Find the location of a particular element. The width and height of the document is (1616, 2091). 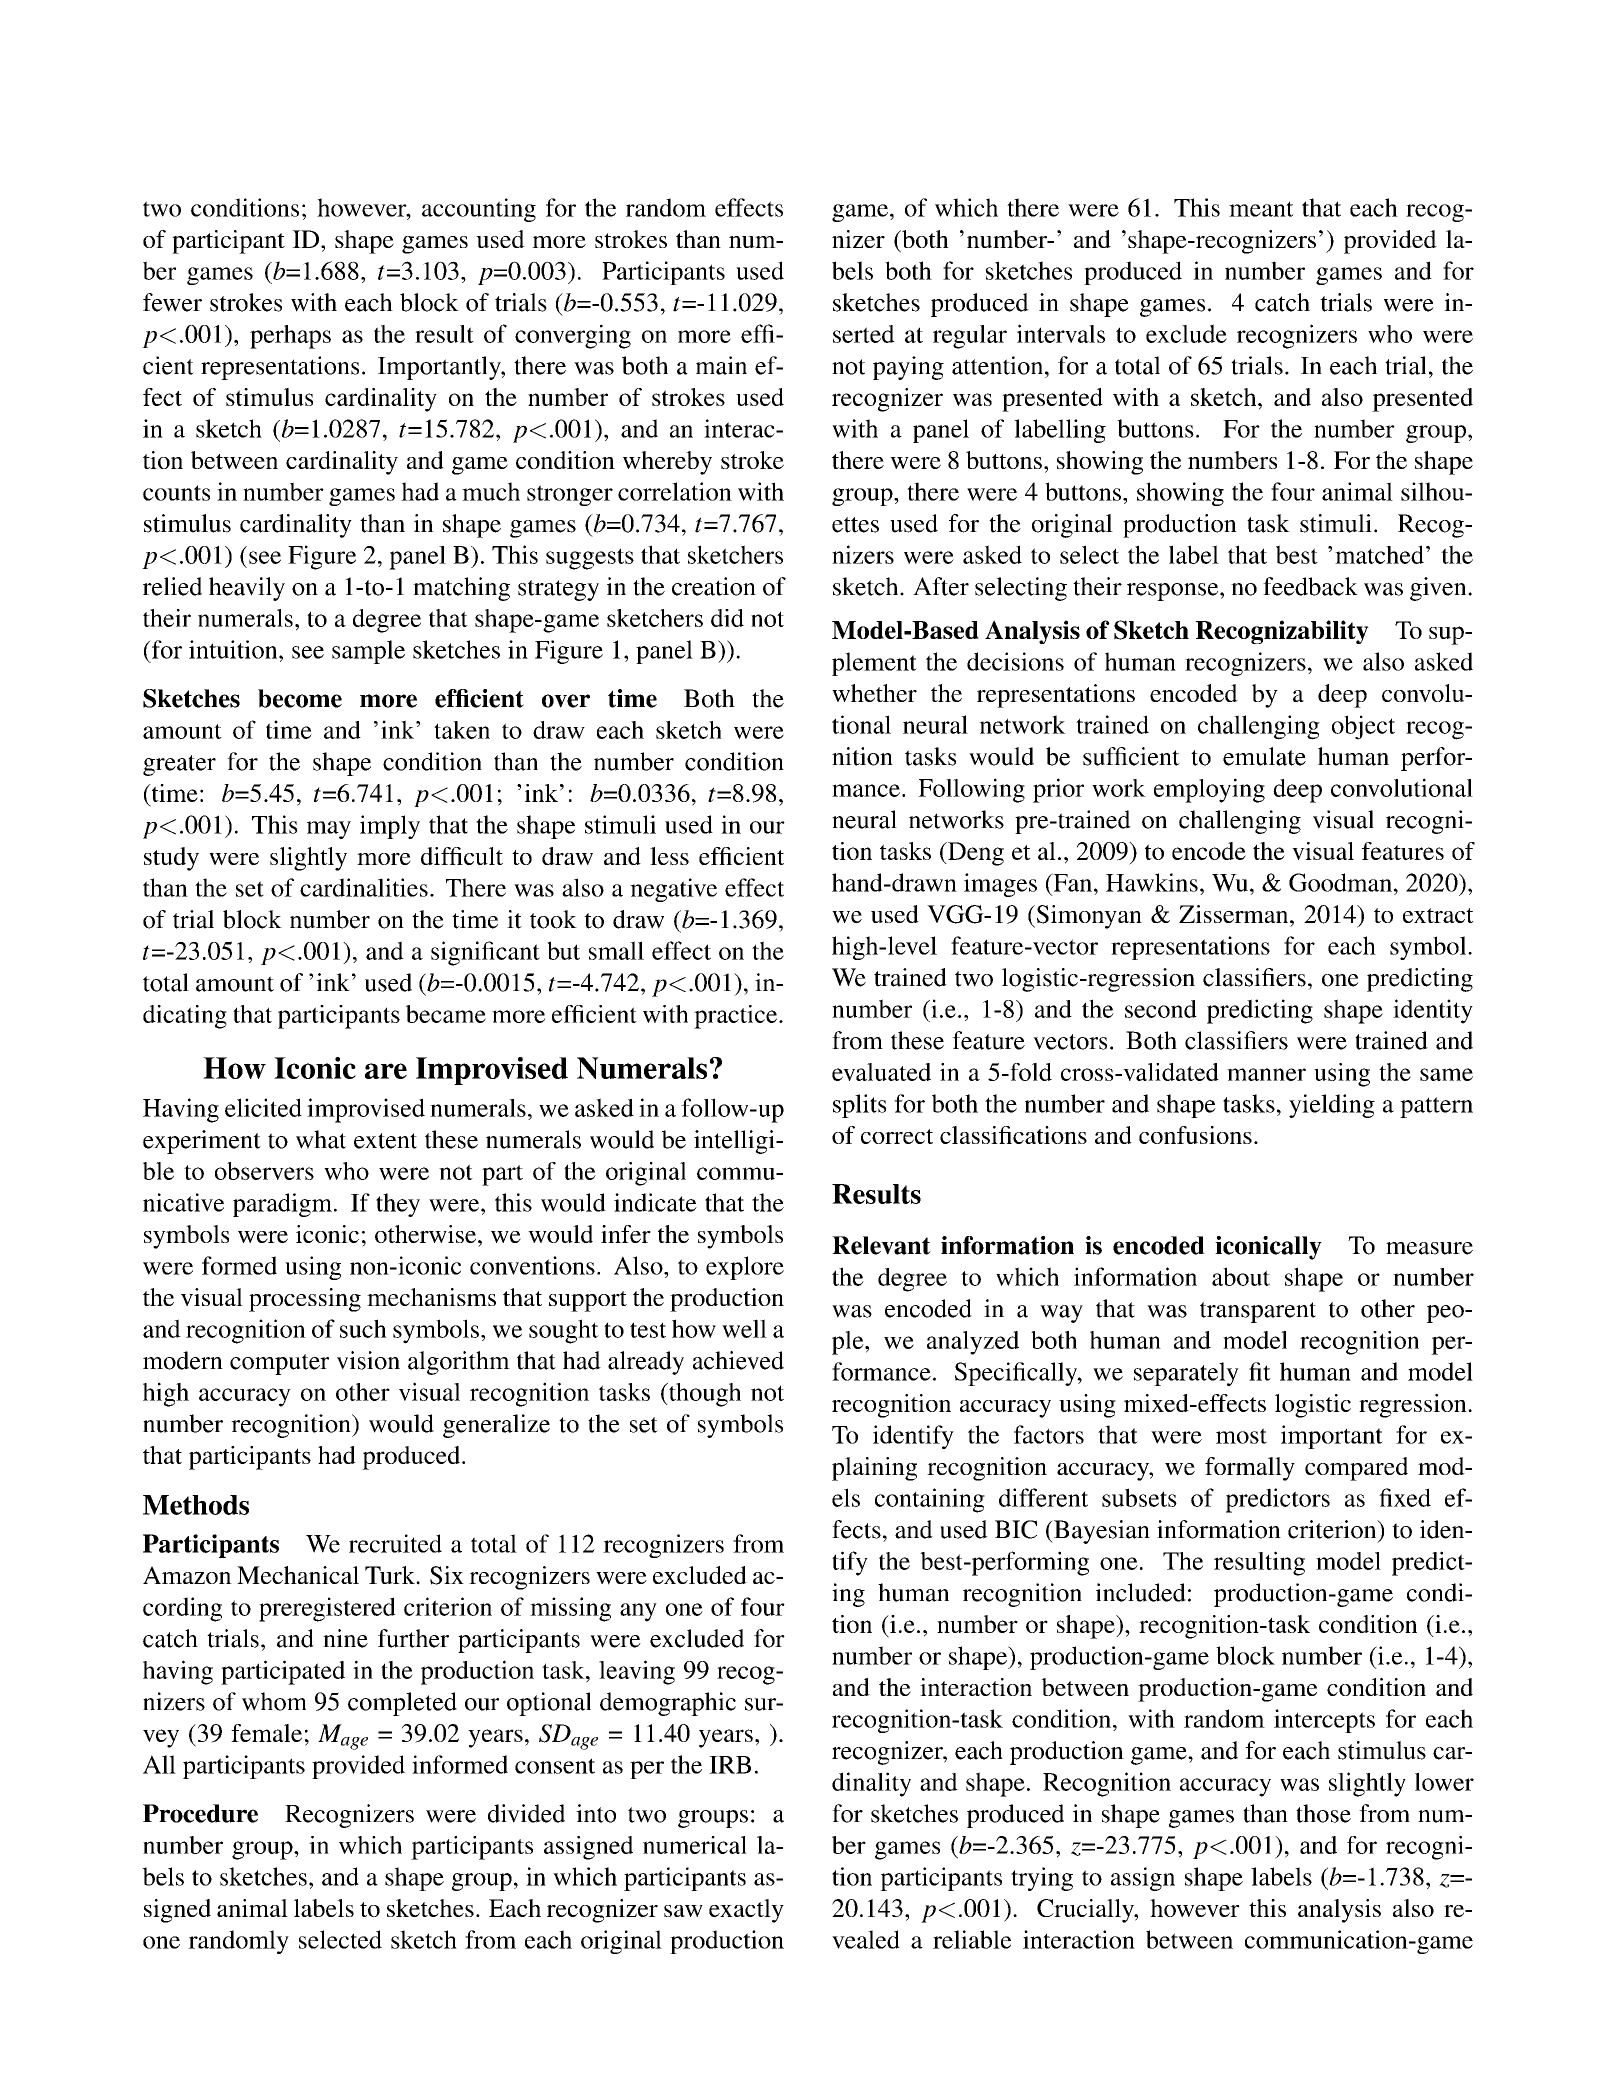

exactly is located at coordinates (746, 1911).
